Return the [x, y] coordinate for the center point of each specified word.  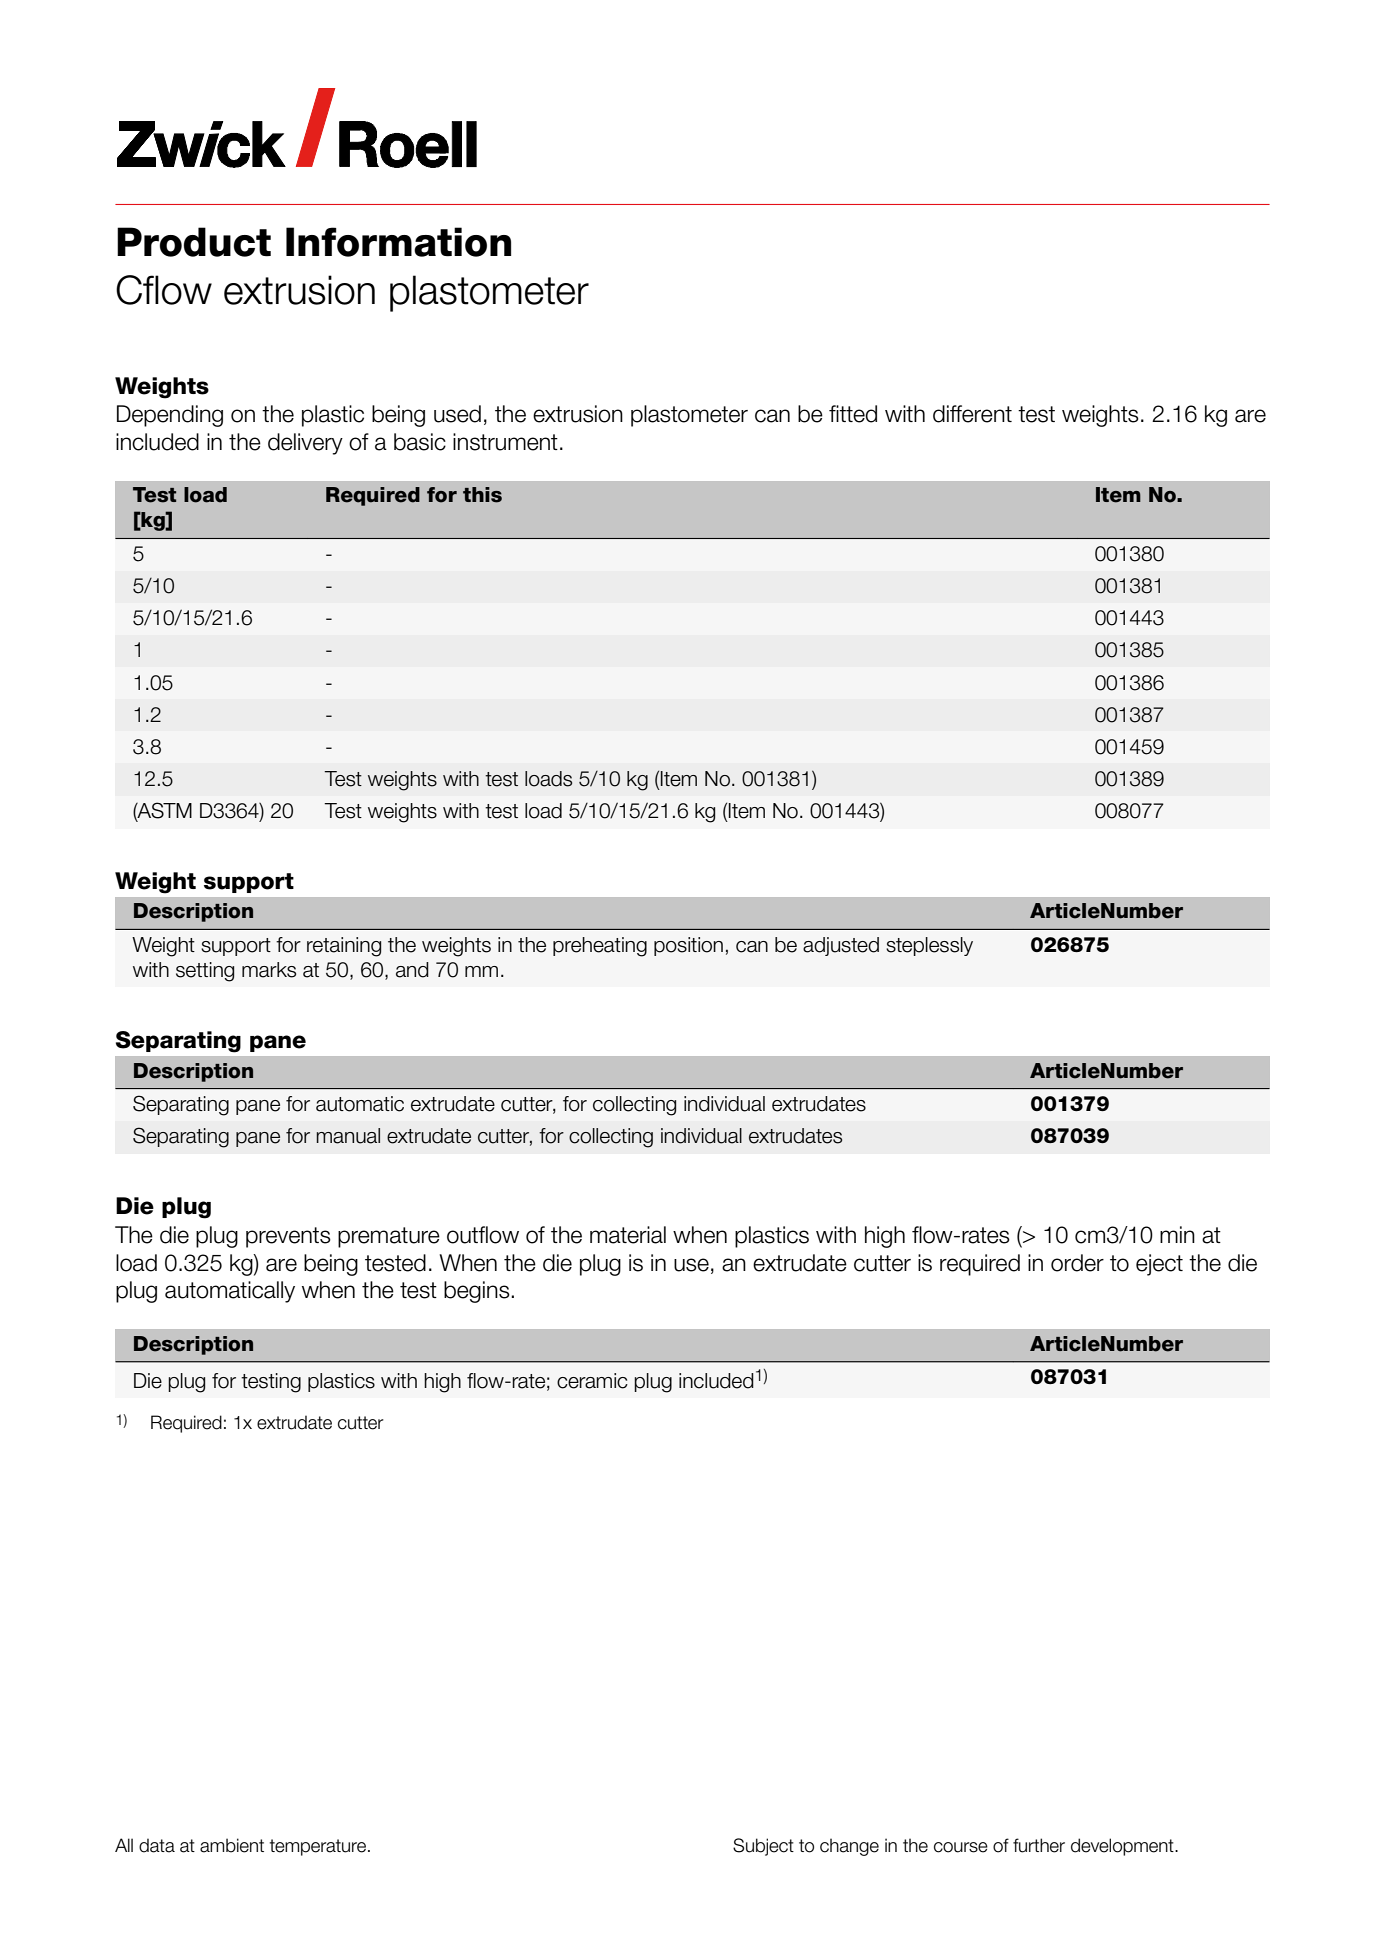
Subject [763, 1847]
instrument [505, 442]
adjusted [841, 946]
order [1077, 1263]
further [1039, 1845]
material [628, 1235]
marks [269, 970]
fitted [853, 414]
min [1177, 1234]
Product [194, 242]
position [688, 946]
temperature [319, 1847]
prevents [288, 1237]
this [482, 495]
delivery [305, 444]
